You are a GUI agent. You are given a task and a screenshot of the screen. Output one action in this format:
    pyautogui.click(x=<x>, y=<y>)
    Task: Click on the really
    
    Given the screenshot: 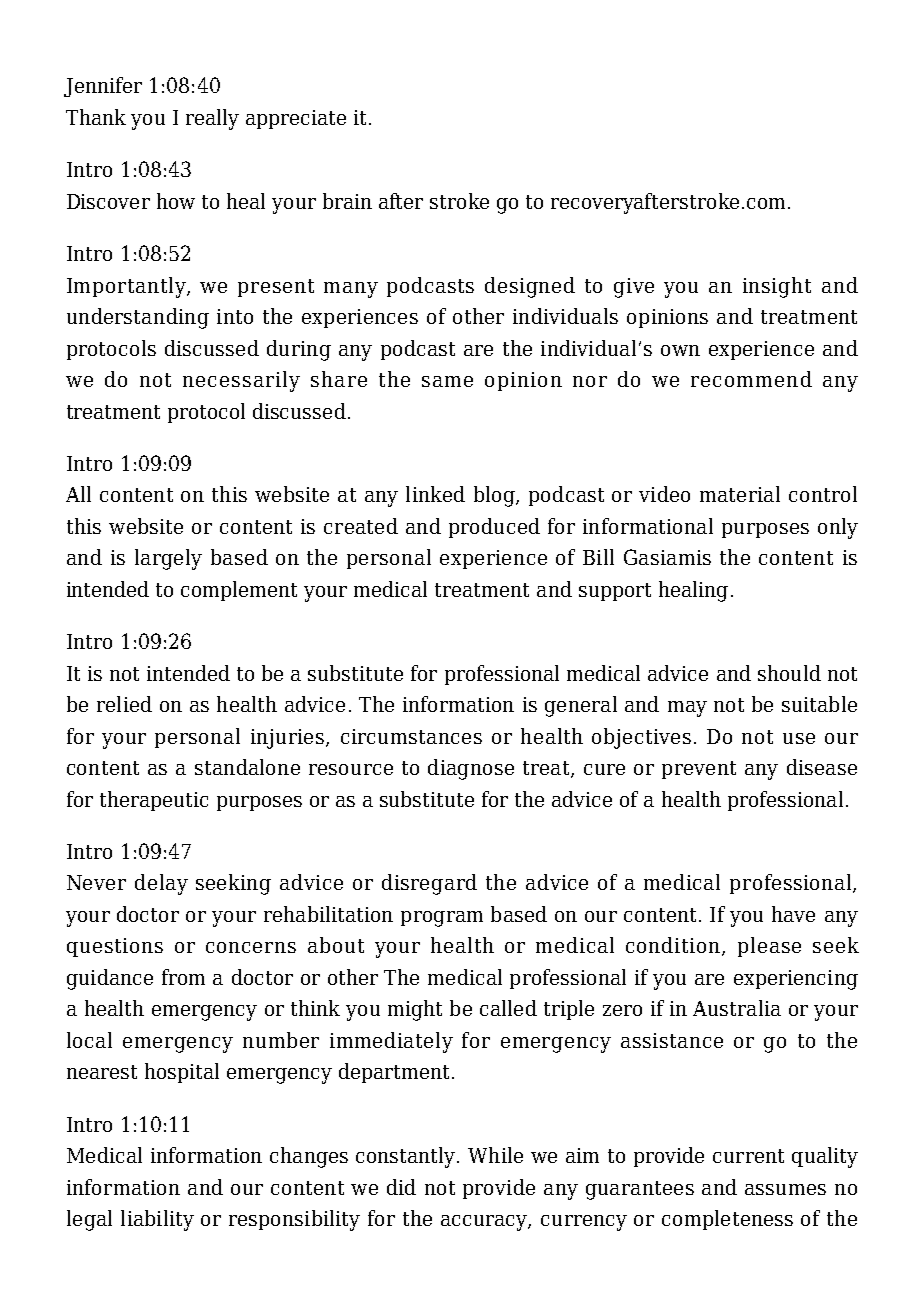 What is the action you would take?
    pyautogui.click(x=212, y=119)
